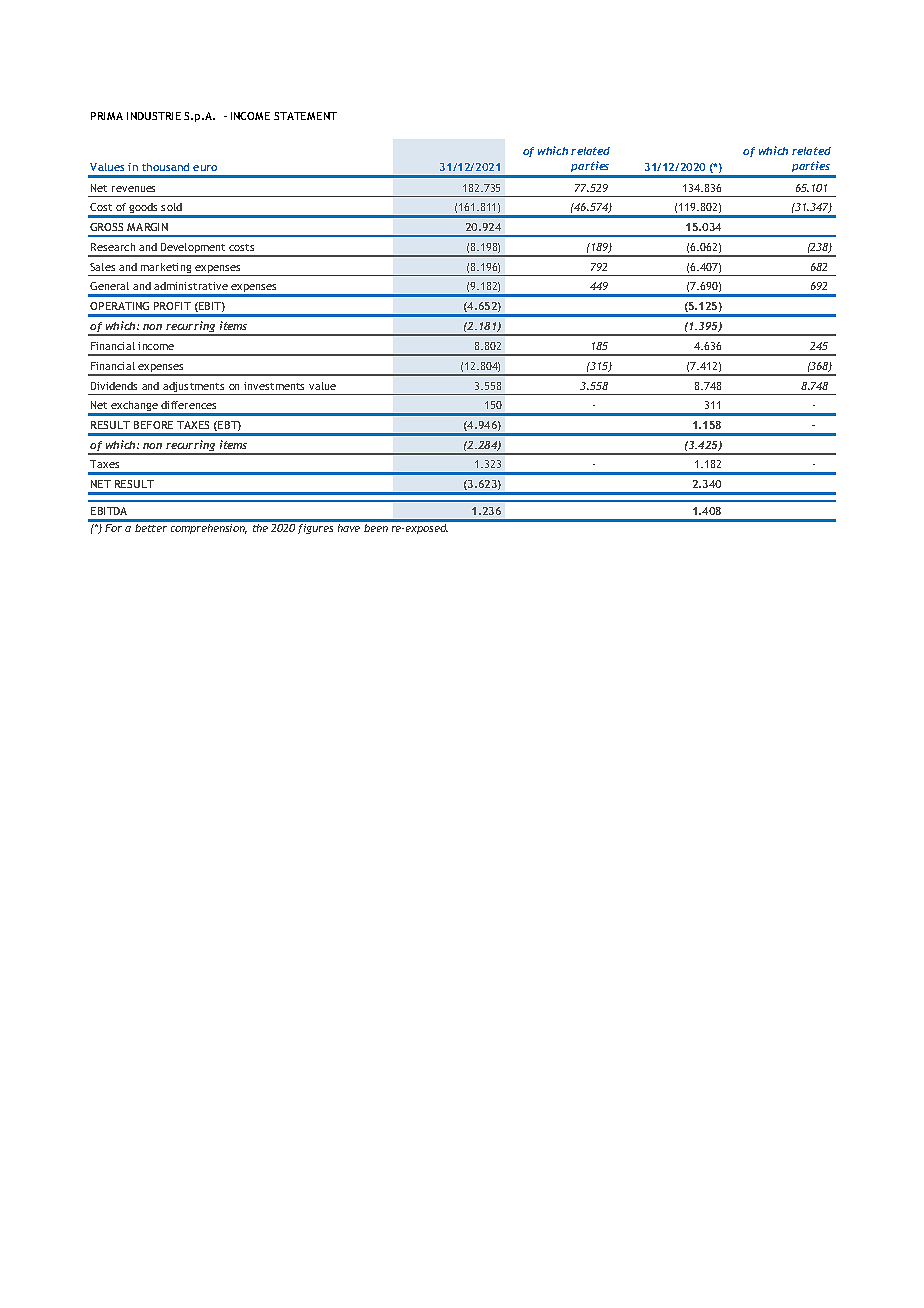 Image resolution: width=924 pixels, height=1308 pixels. Describe the element at coordinates (194, 388) in the page. I see `adjustments` at that location.
